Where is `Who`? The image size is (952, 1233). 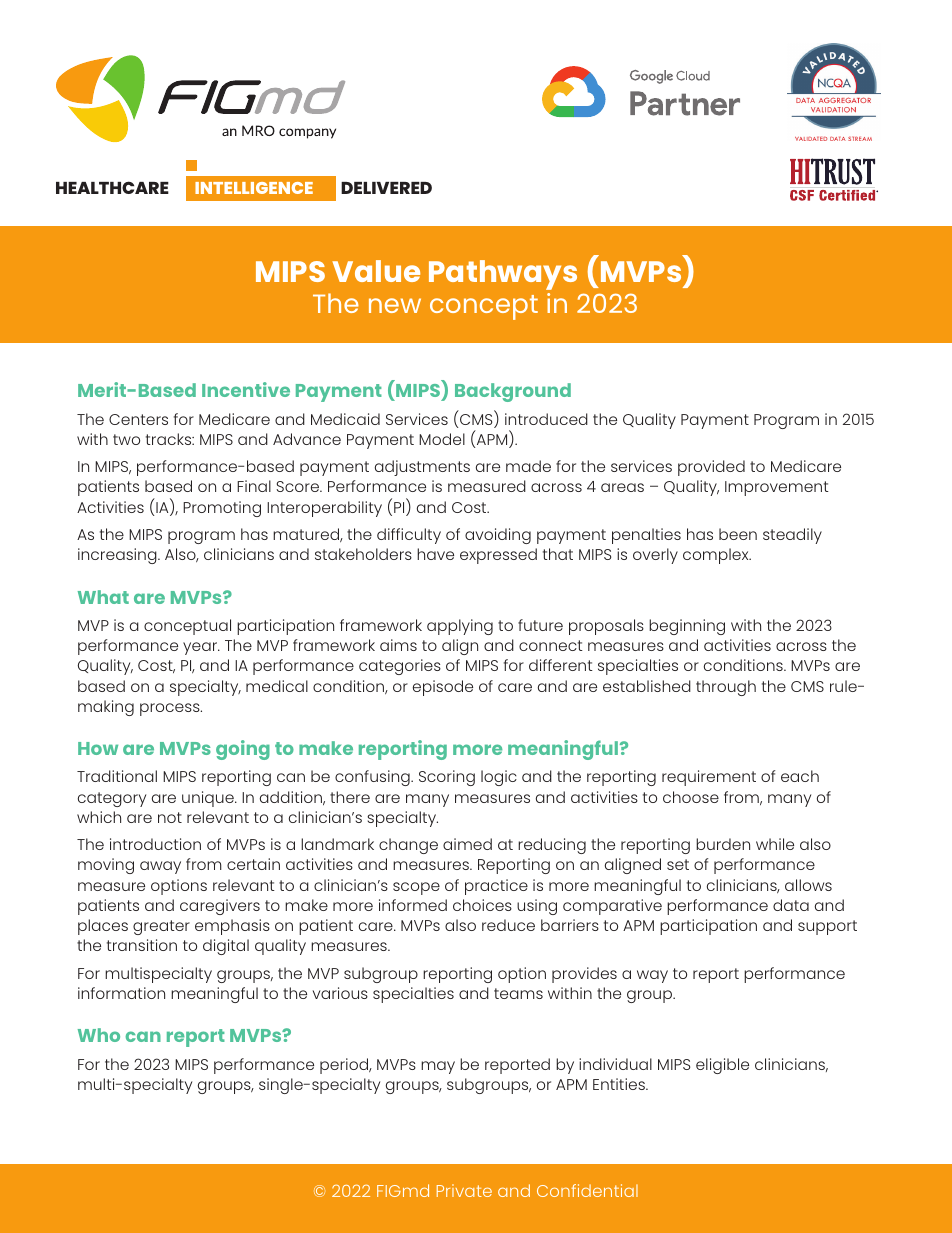 Who is located at coordinates (99, 1035).
